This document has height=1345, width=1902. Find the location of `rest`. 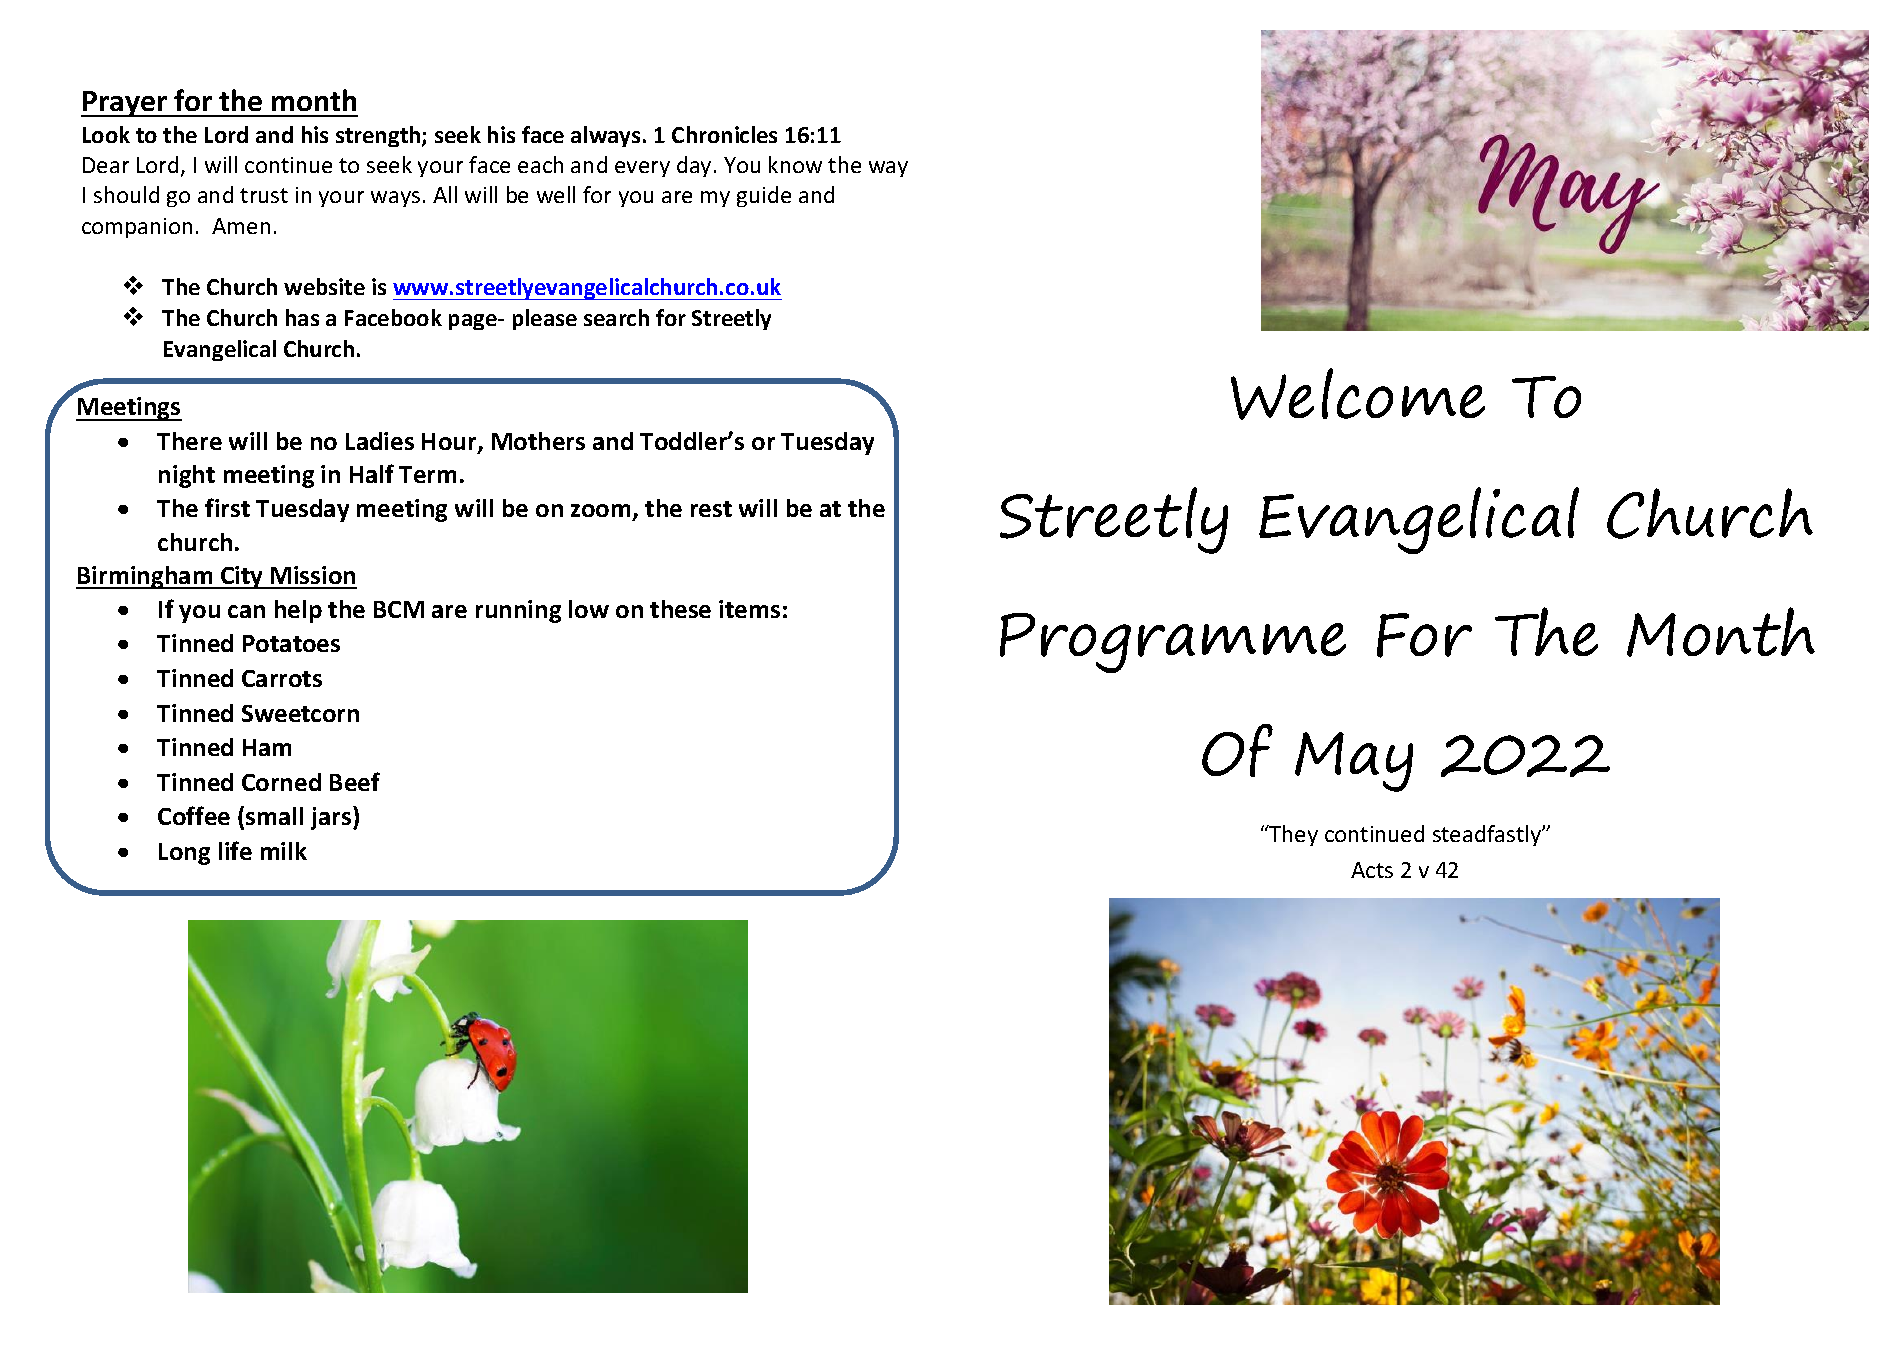

rest is located at coordinates (711, 509).
